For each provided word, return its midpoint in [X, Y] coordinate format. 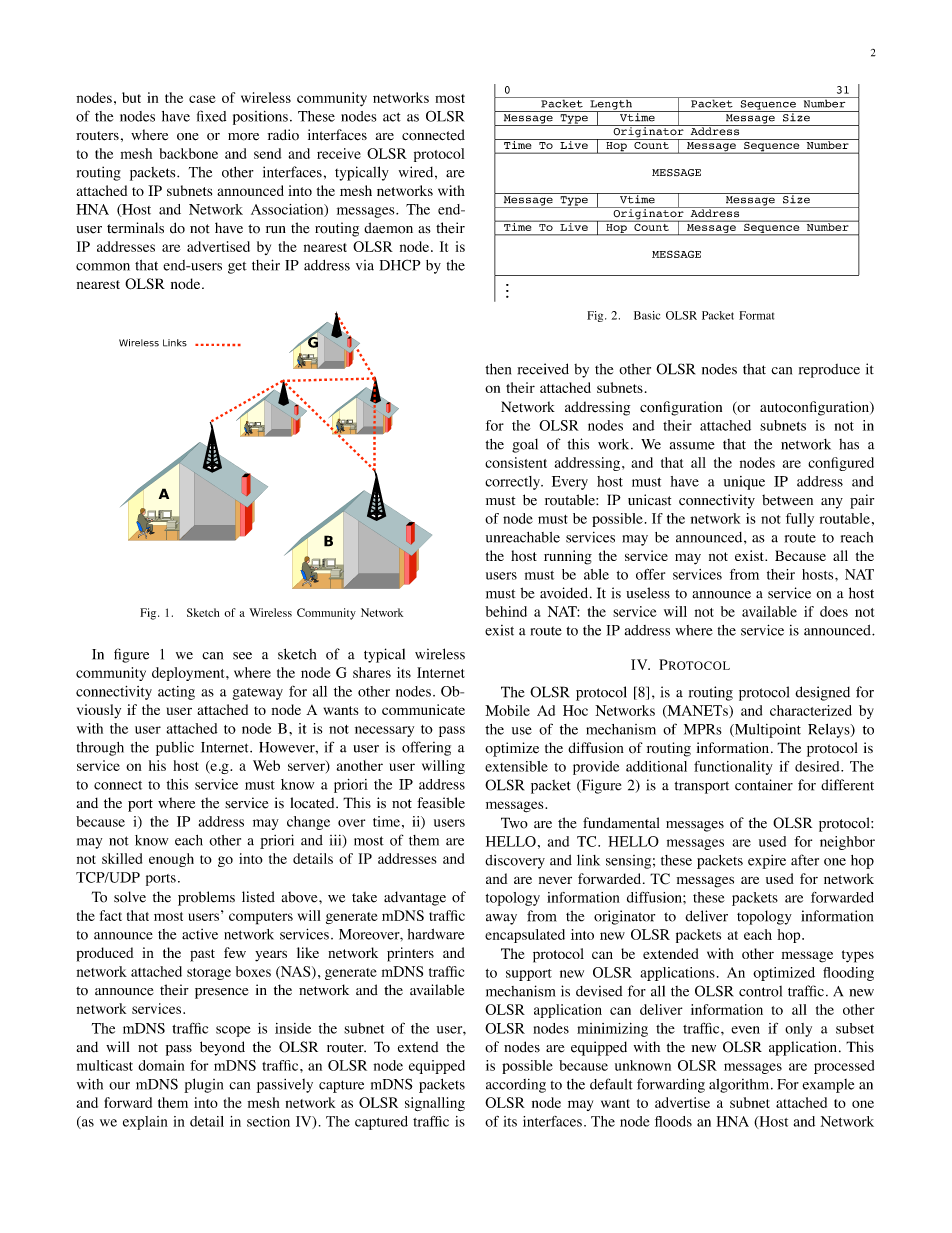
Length [611, 104]
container [764, 785]
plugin [203, 1085]
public [175, 748]
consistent [516, 462]
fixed [211, 116]
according [516, 1086]
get [237, 268]
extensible [516, 766]
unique [744, 483]
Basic [647, 315]
